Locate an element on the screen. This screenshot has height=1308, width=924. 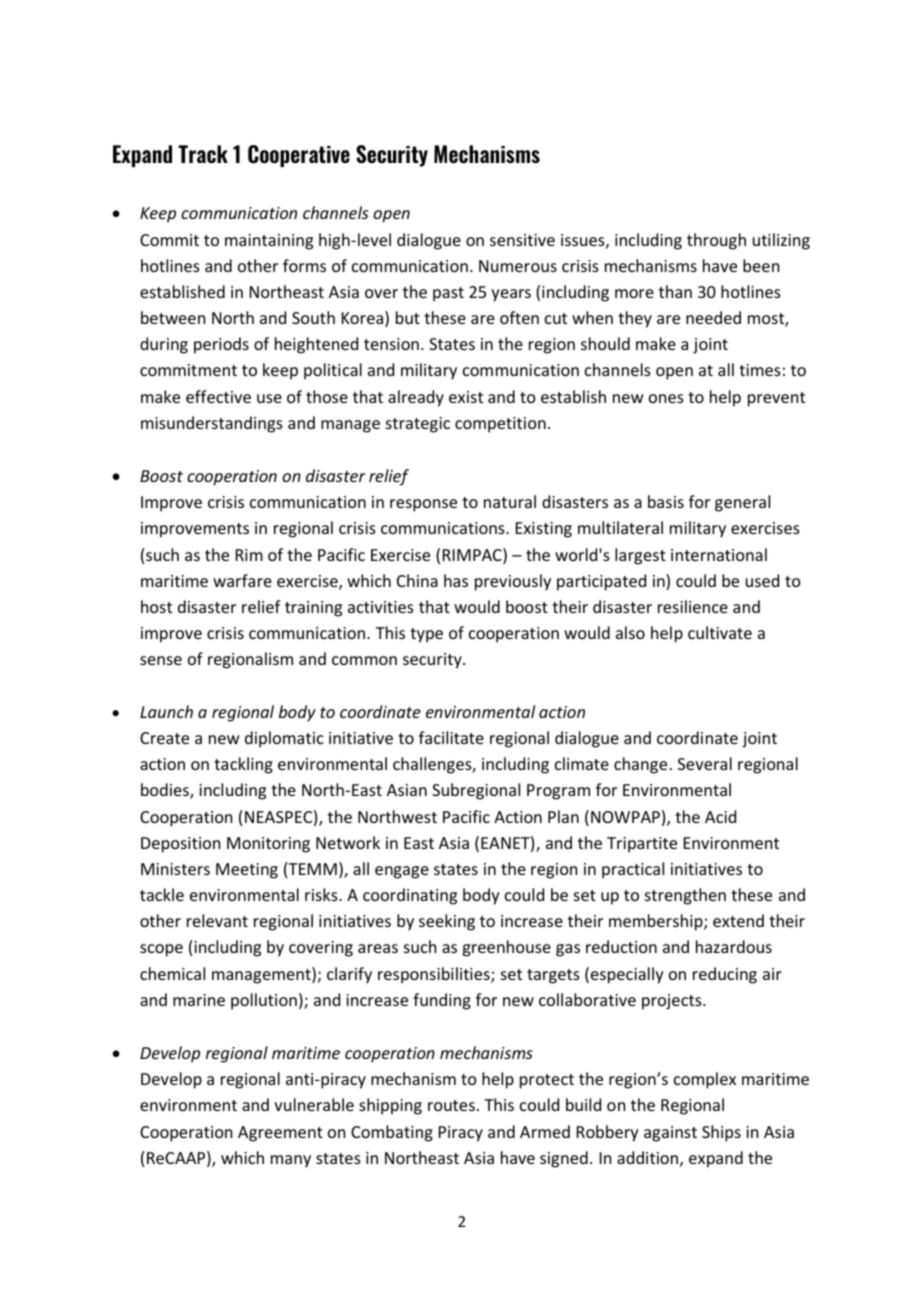
competition is located at coordinates (500, 425).
